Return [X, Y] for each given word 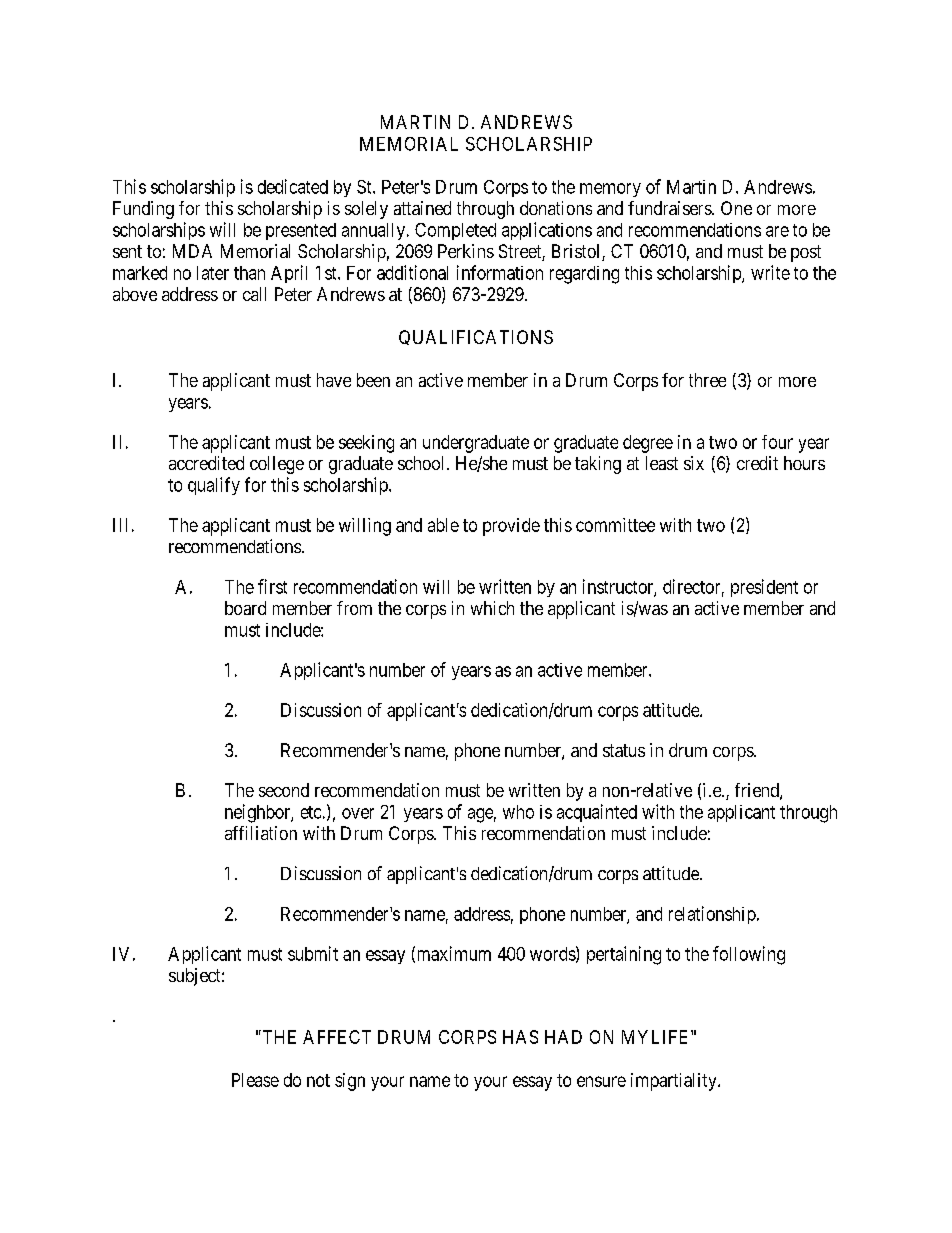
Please [255, 1080]
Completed [455, 231]
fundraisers [670, 208]
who [518, 812]
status [624, 750]
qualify [214, 486]
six [694, 463]
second [284, 790]
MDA [192, 251]
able [443, 525]
